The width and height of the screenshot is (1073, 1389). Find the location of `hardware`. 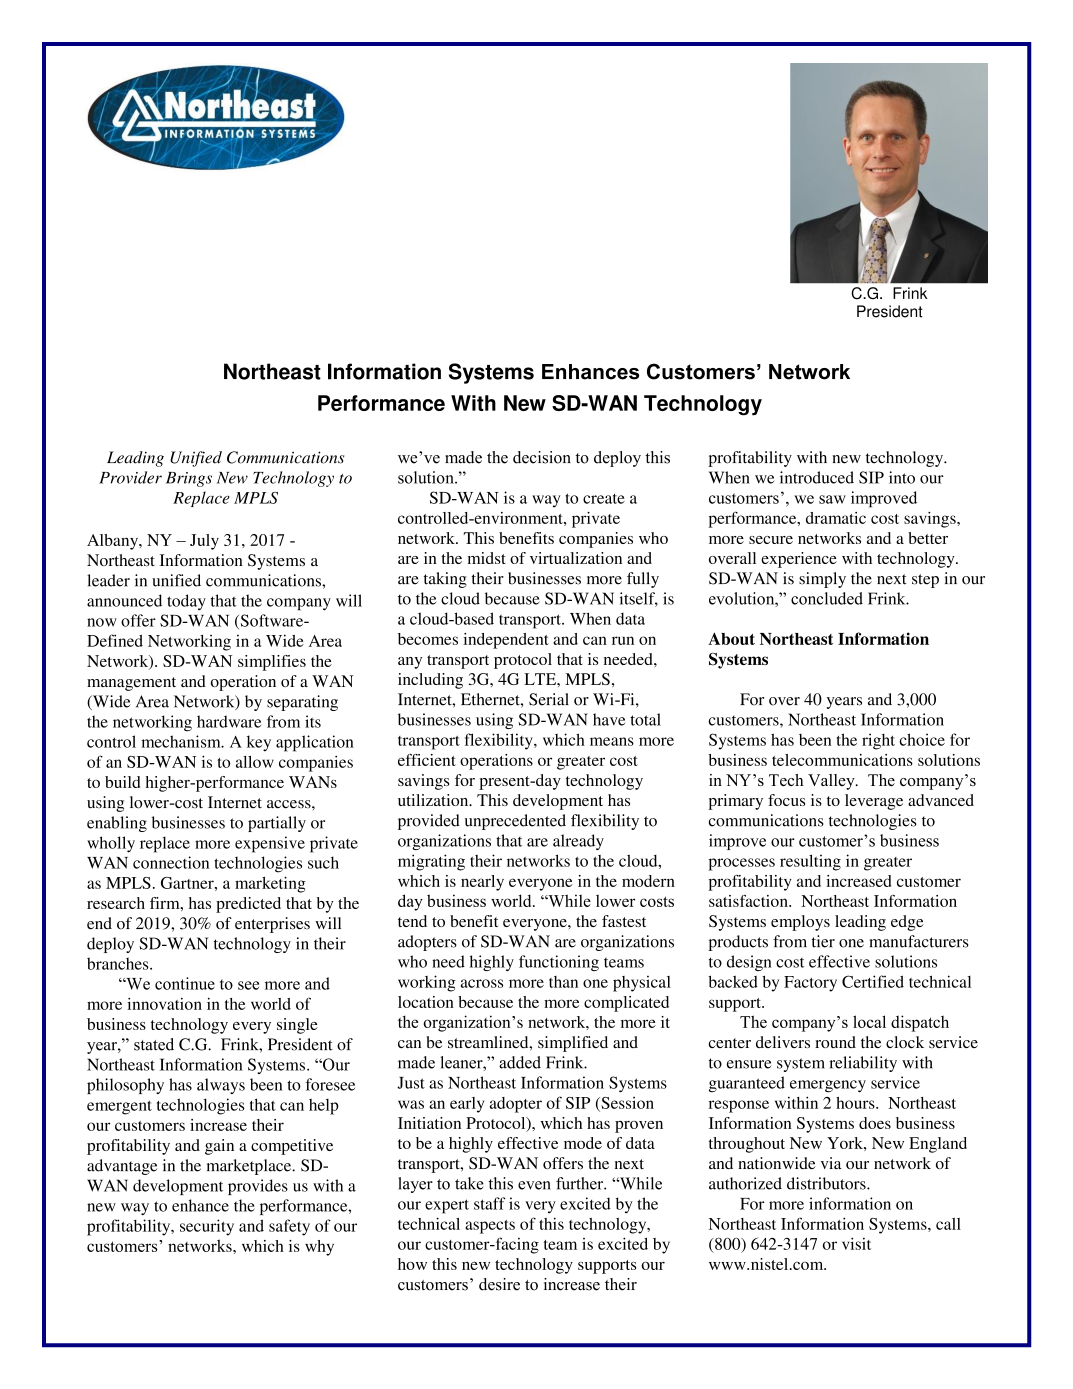

hardware is located at coordinates (229, 721).
